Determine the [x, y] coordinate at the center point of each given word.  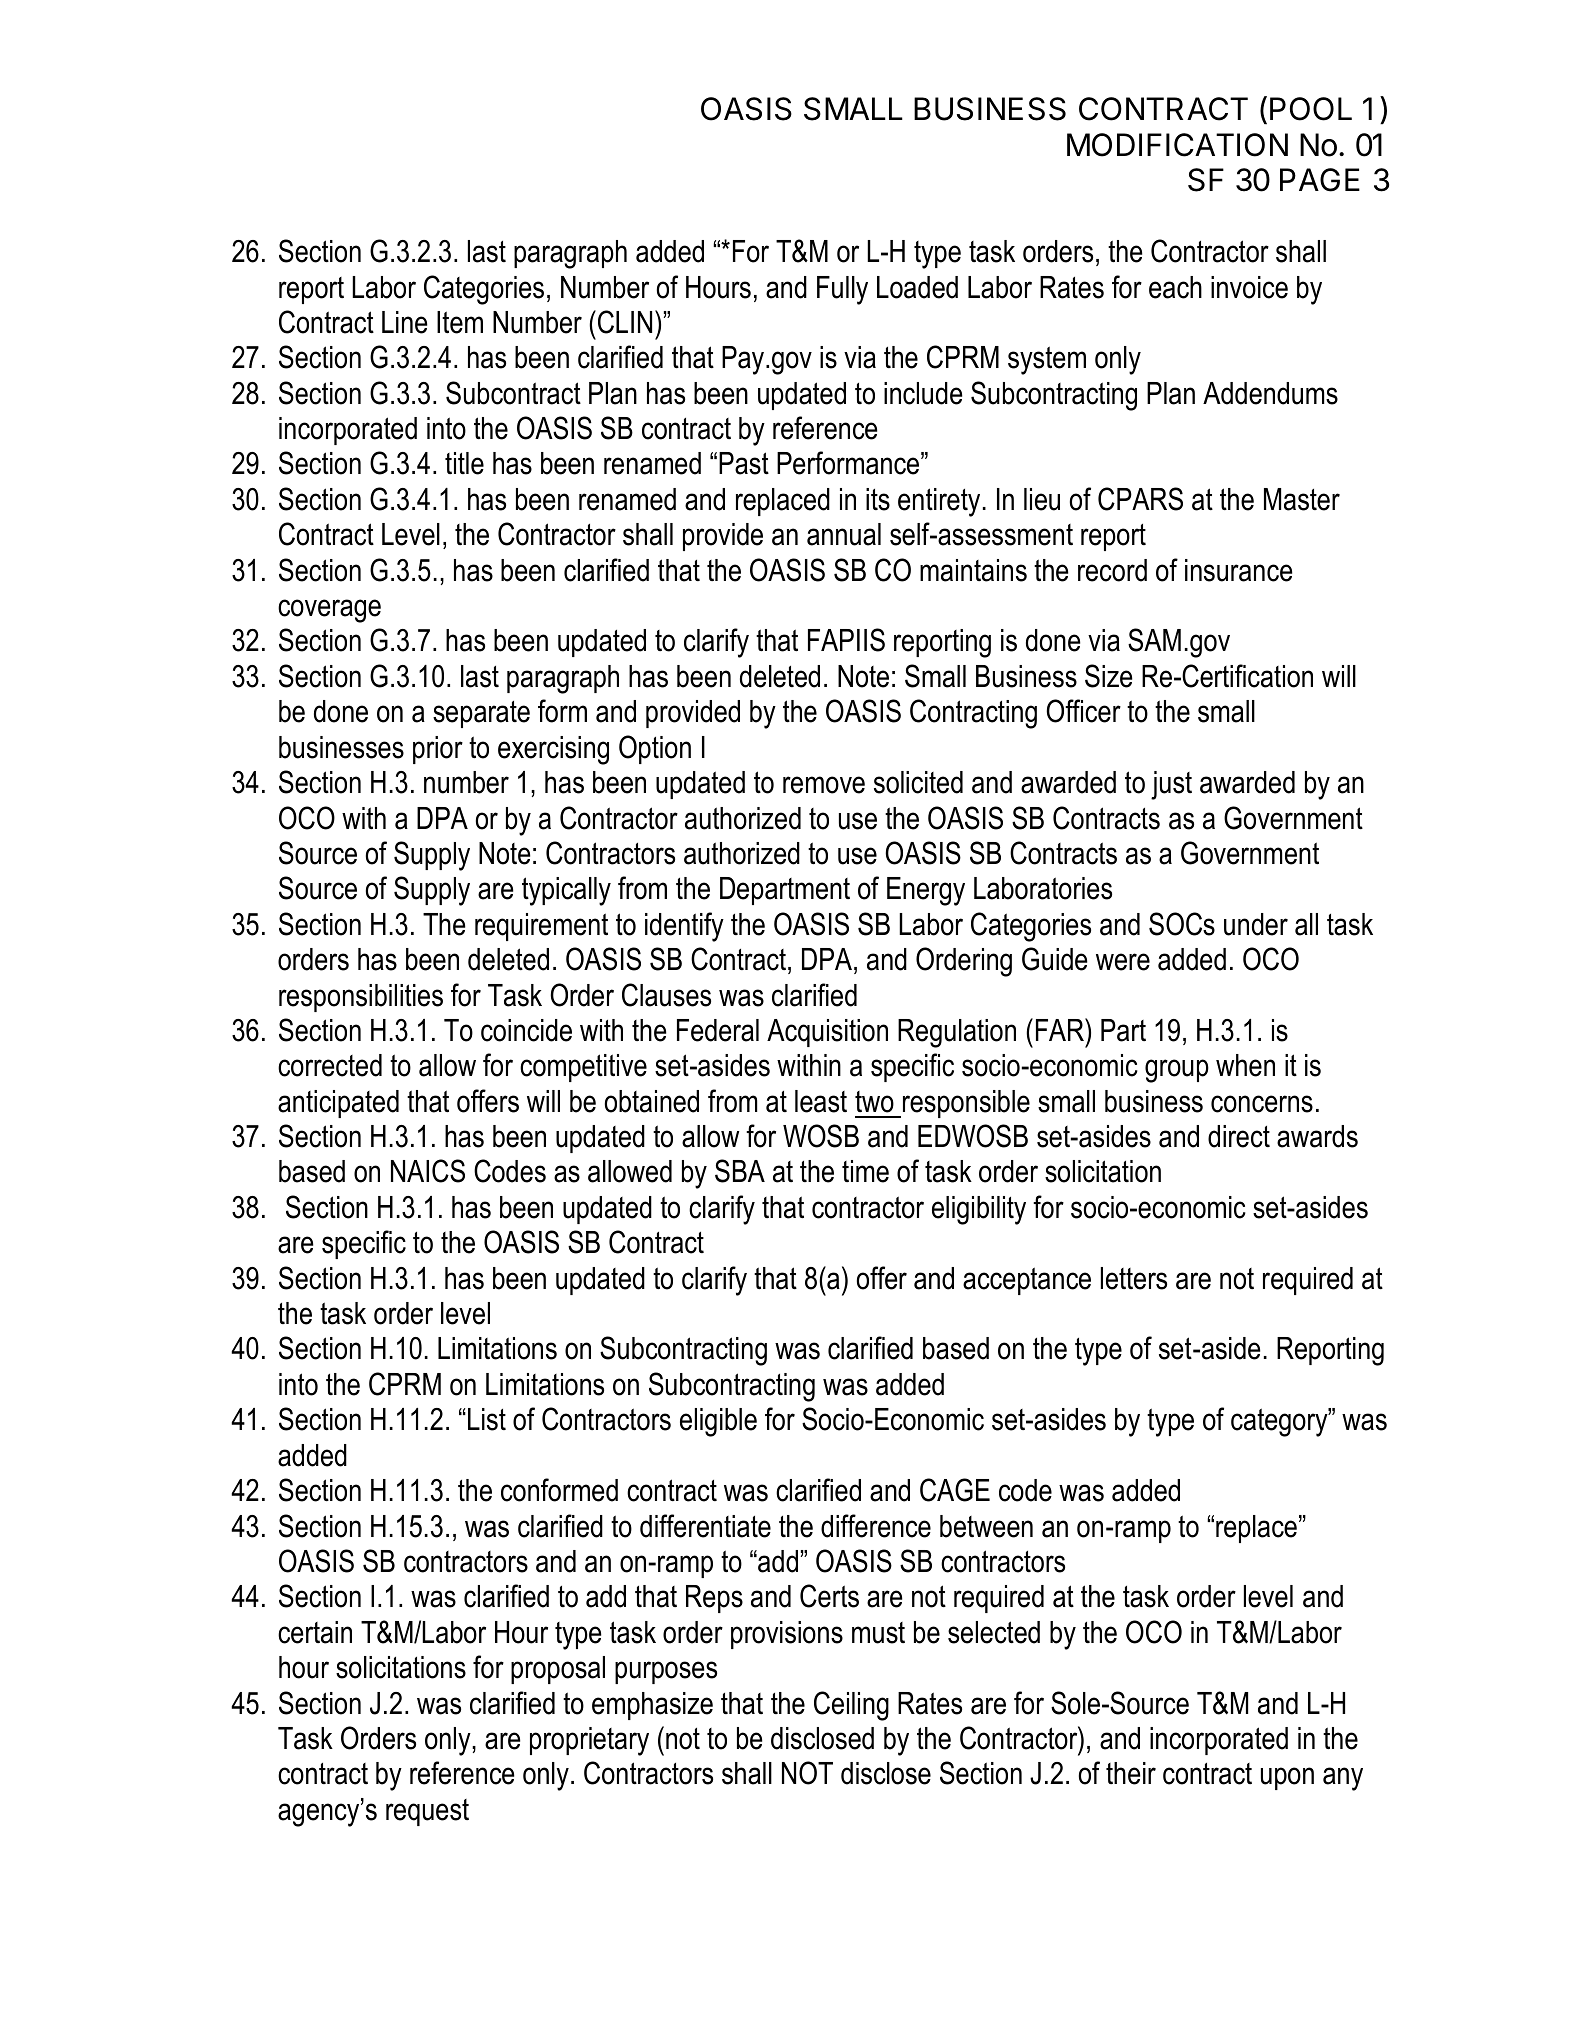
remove [824, 785]
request [427, 1812]
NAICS [428, 1171]
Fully [842, 290]
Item [460, 322]
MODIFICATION [1177, 145]
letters [1134, 1278]
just [1171, 785]
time [865, 1171]
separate [481, 714]
